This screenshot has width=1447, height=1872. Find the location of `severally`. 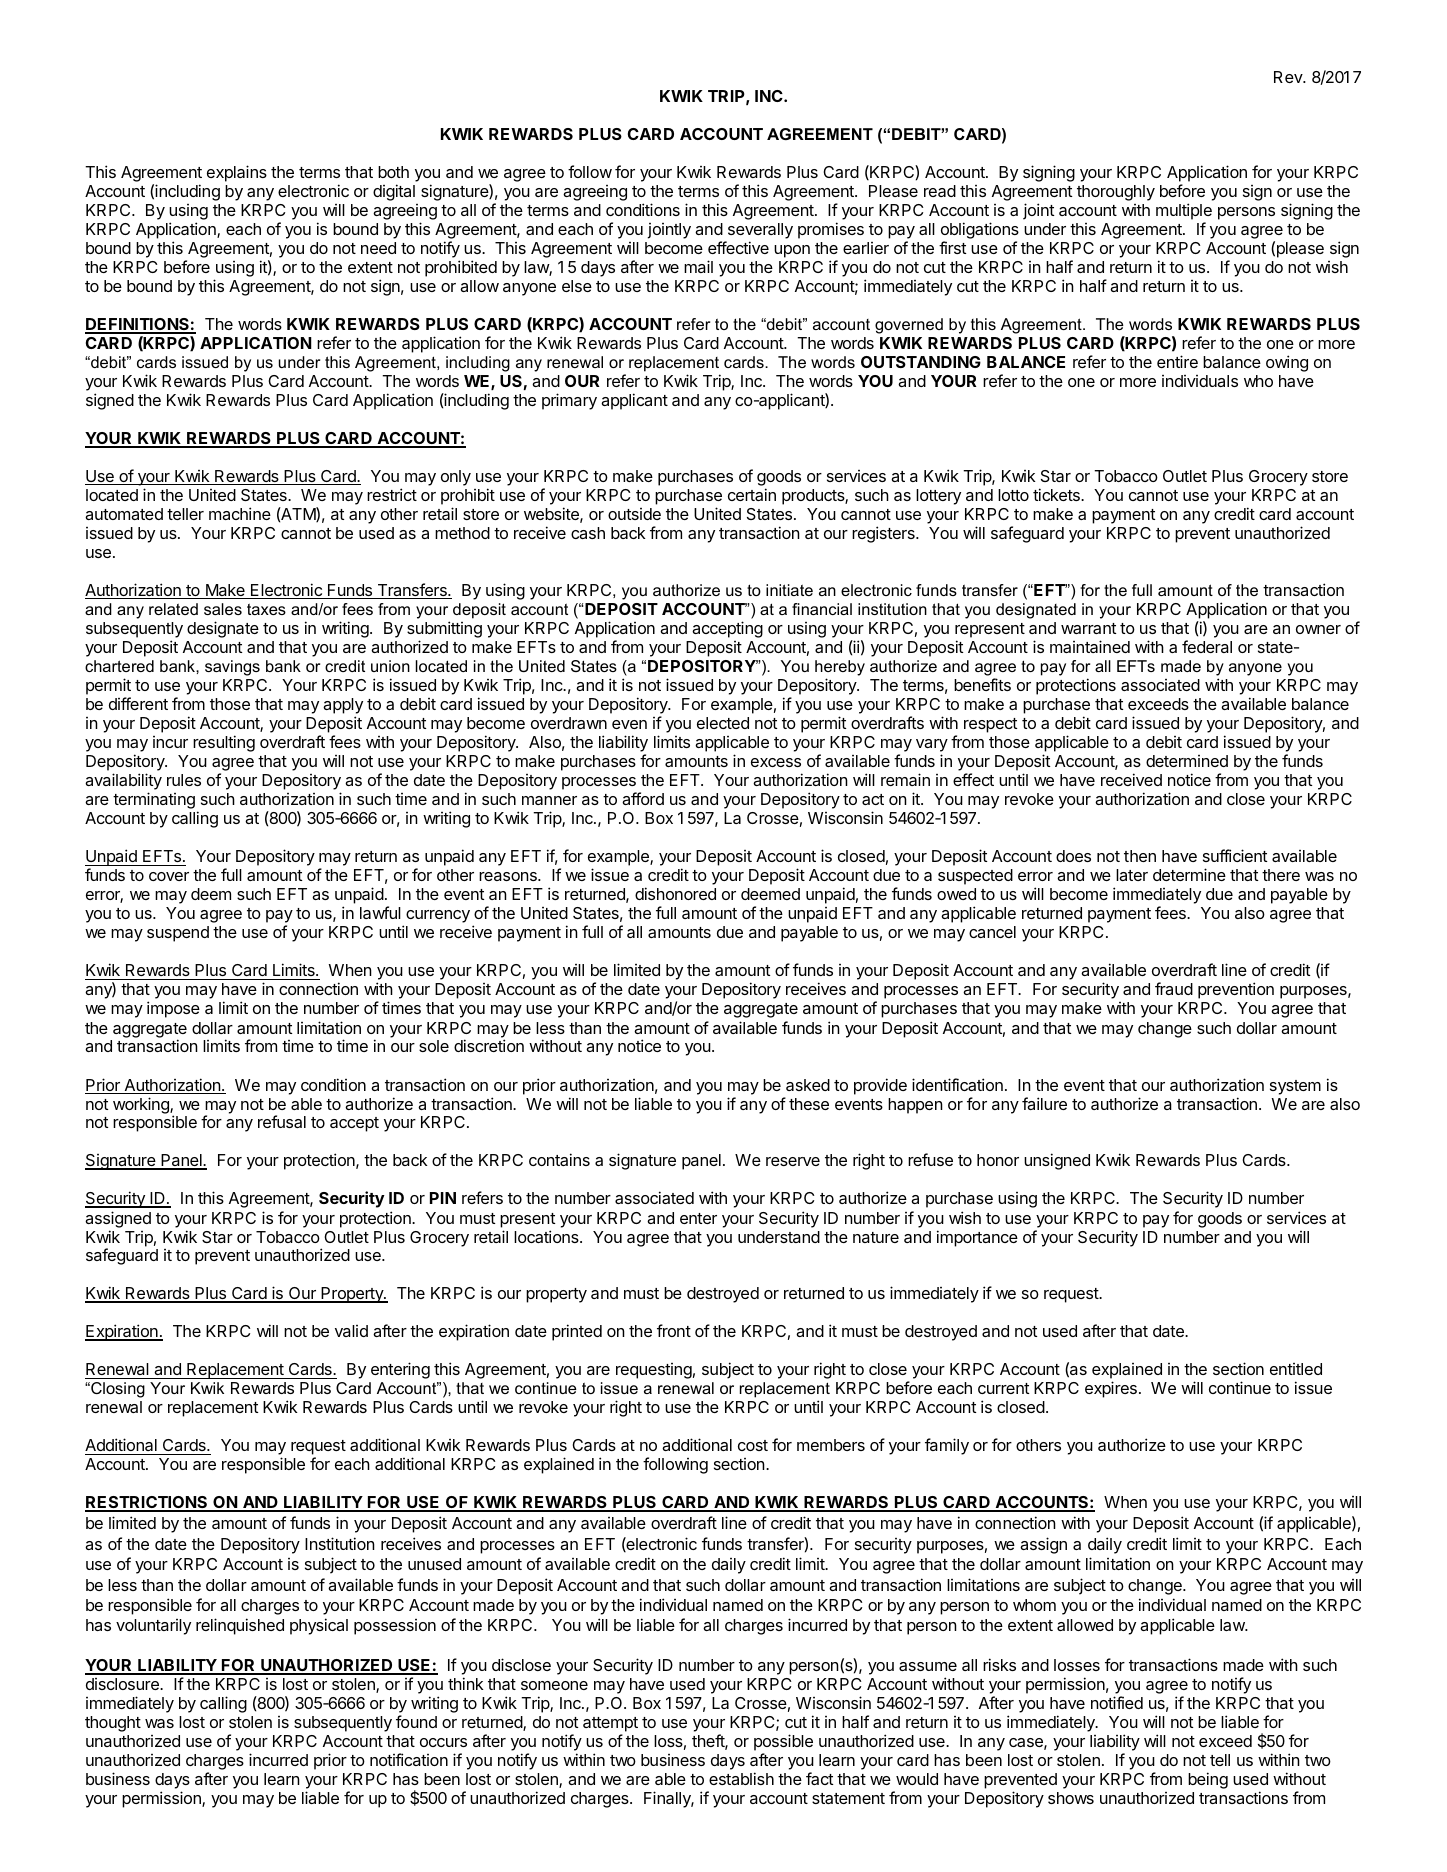

severally is located at coordinates (759, 232).
